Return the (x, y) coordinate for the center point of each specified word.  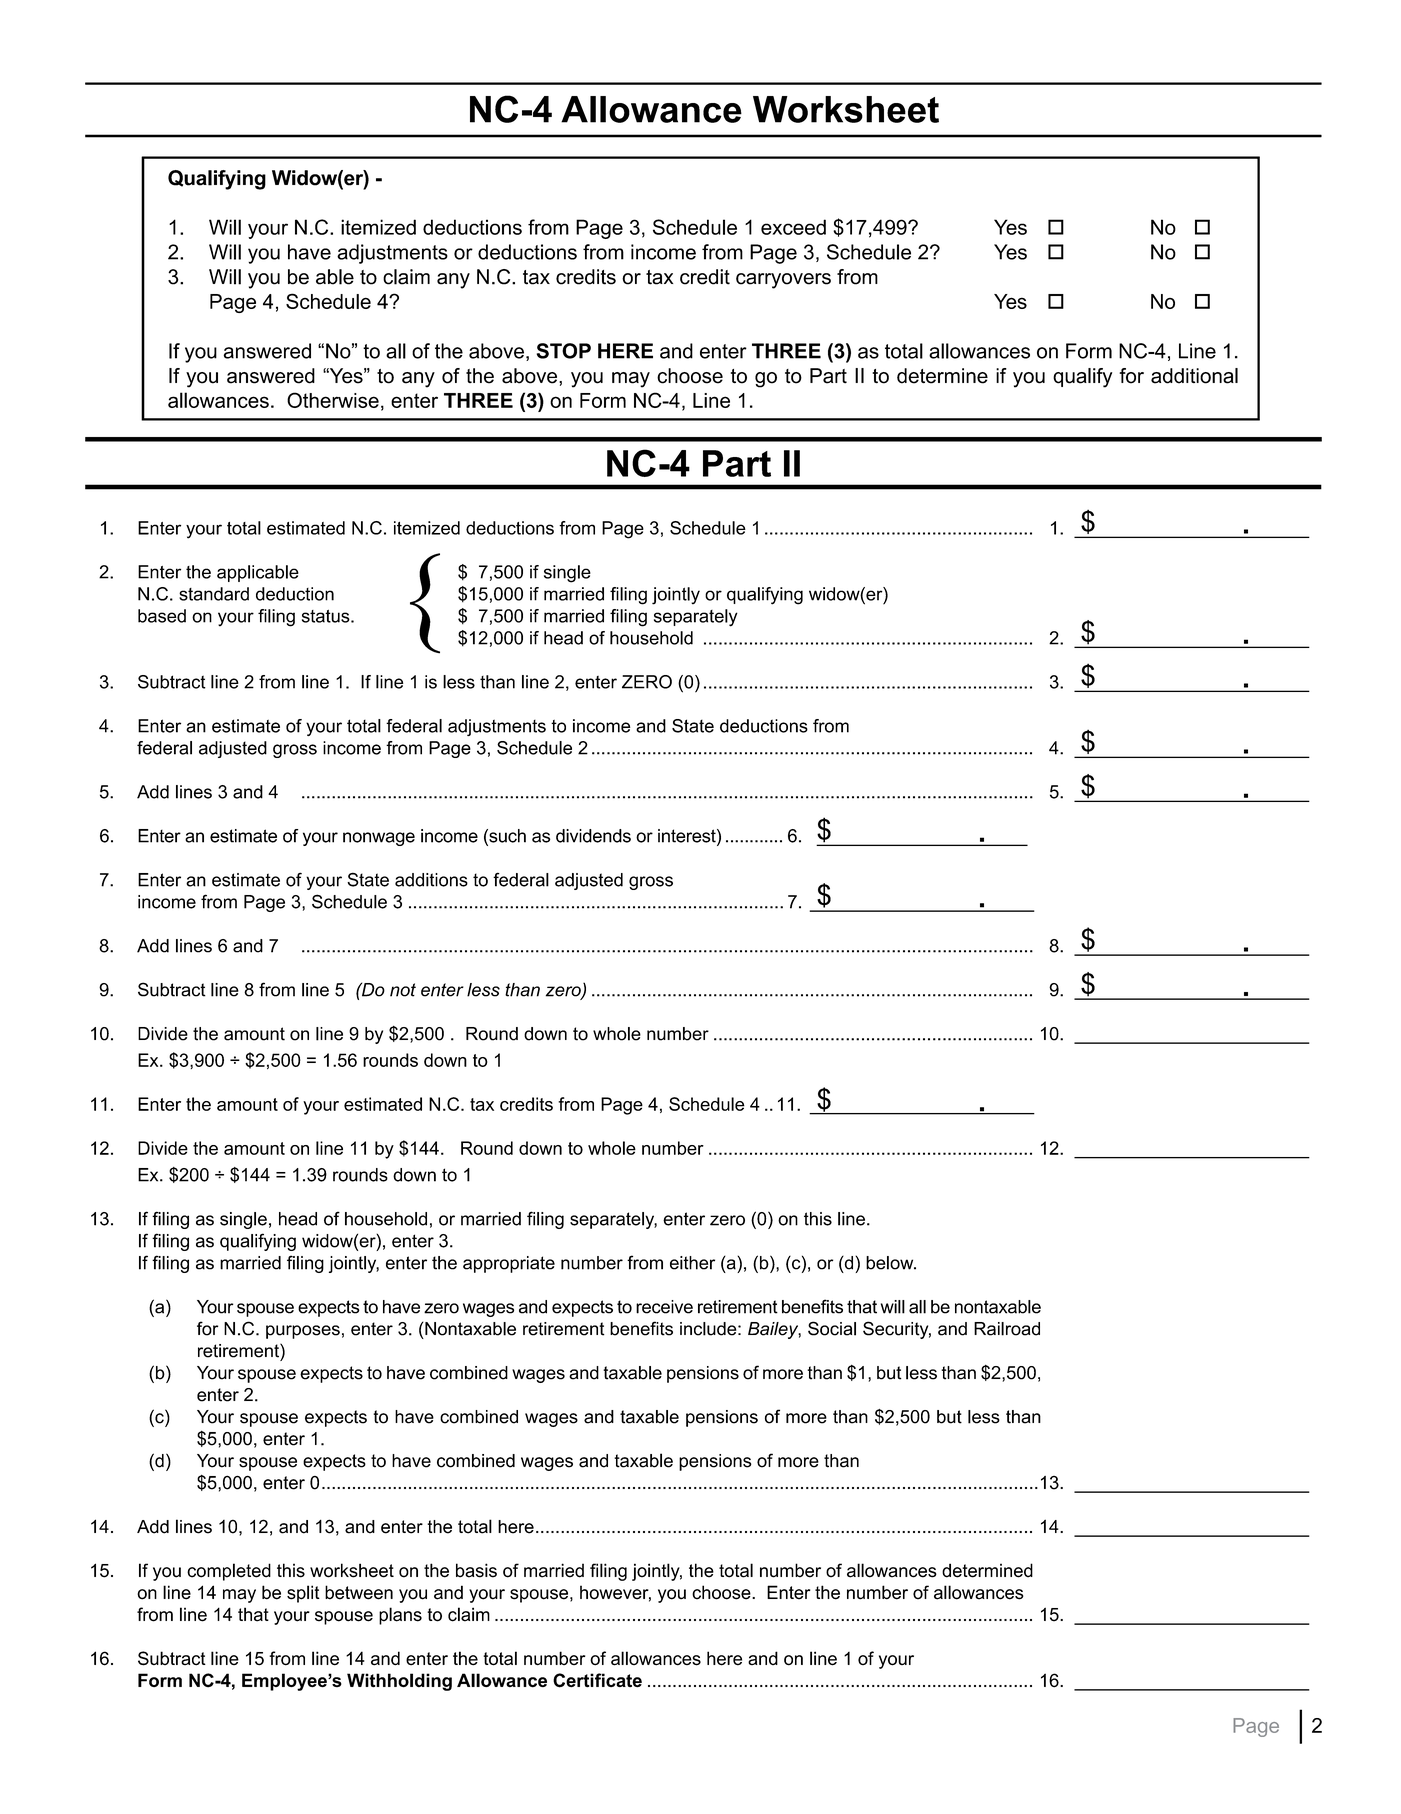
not (403, 990)
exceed (793, 227)
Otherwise (333, 400)
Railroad (1007, 1329)
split (303, 1594)
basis (476, 1570)
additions (431, 880)
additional (1194, 376)
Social (832, 1328)
